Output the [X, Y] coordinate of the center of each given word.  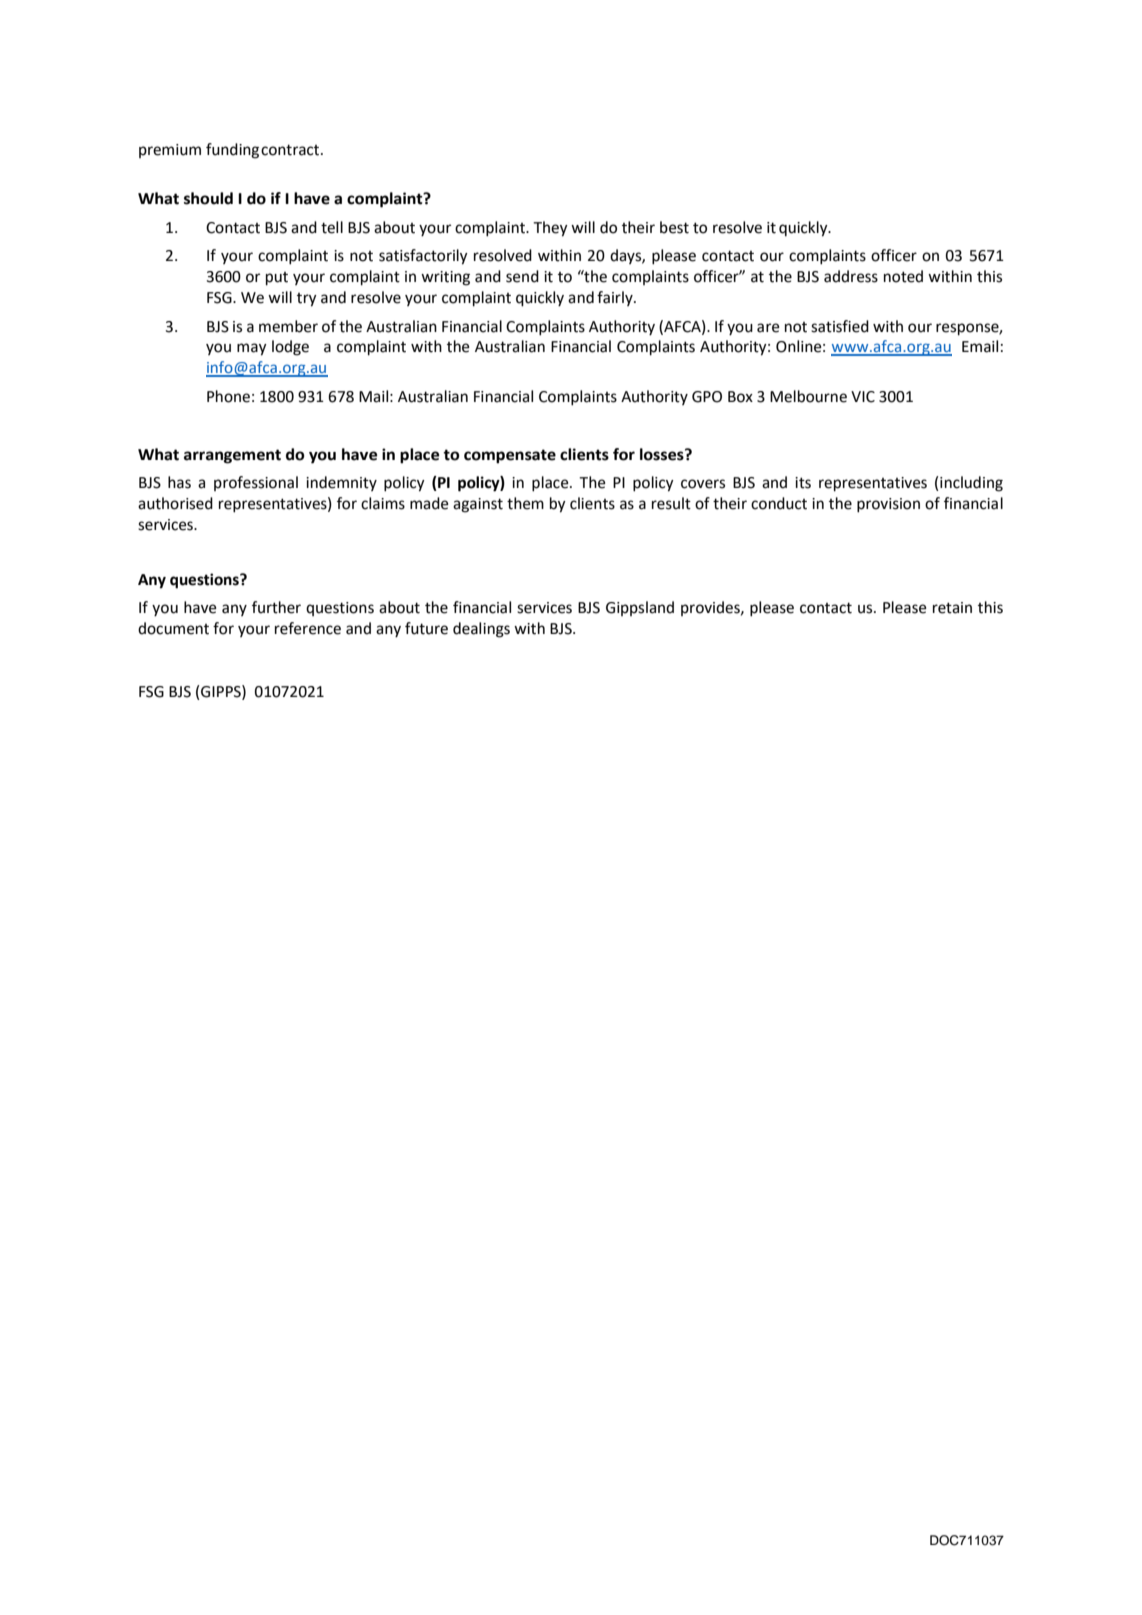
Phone [228, 396]
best [674, 227]
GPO [707, 397]
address [851, 276]
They [550, 229]
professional [256, 483]
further [276, 607]
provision [888, 505]
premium [170, 151]
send [522, 276]
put [277, 279]
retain [952, 608]
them [525, 503]
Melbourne [808, 396]
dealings [481, 630]
